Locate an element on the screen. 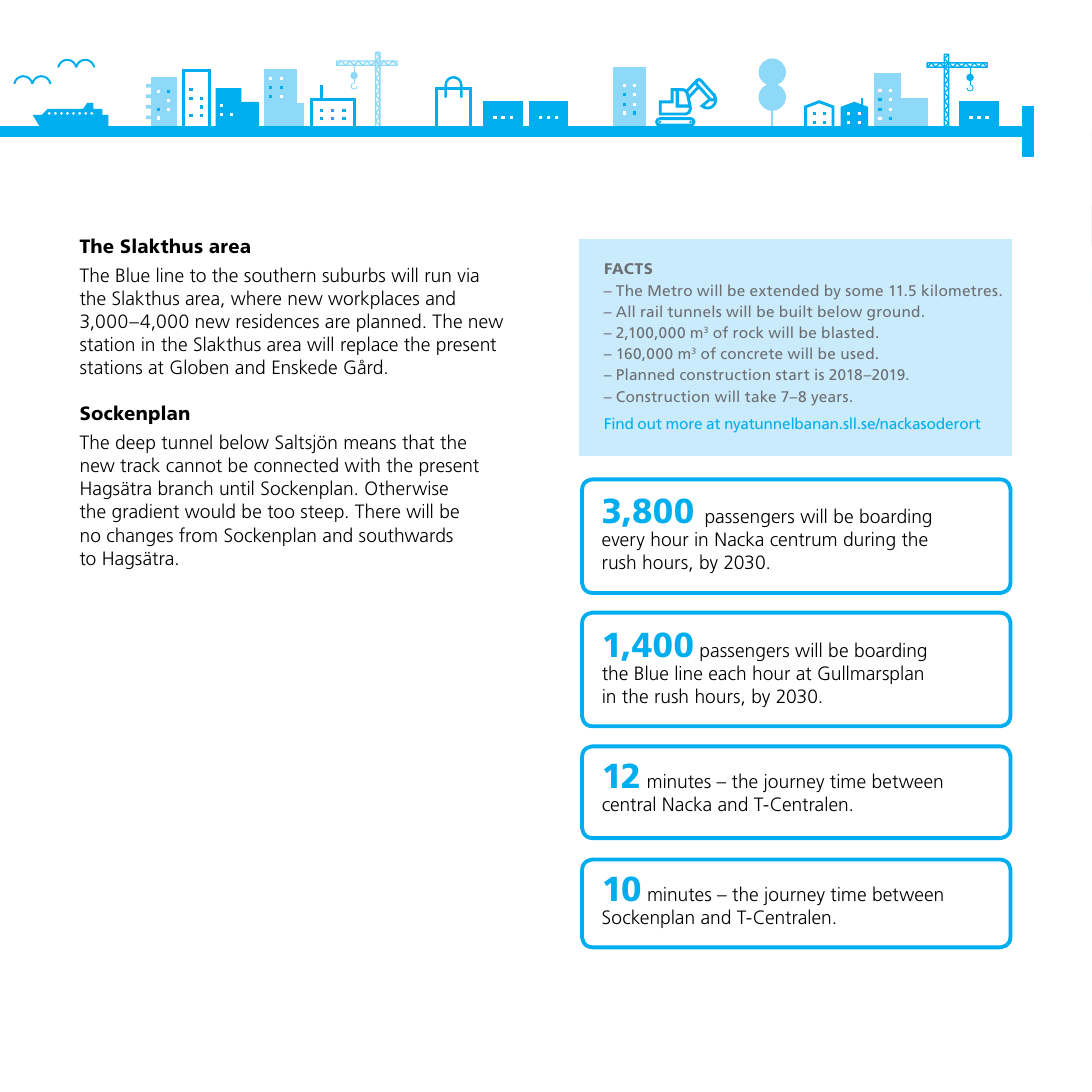  each is located at coordinates (727, 673).
